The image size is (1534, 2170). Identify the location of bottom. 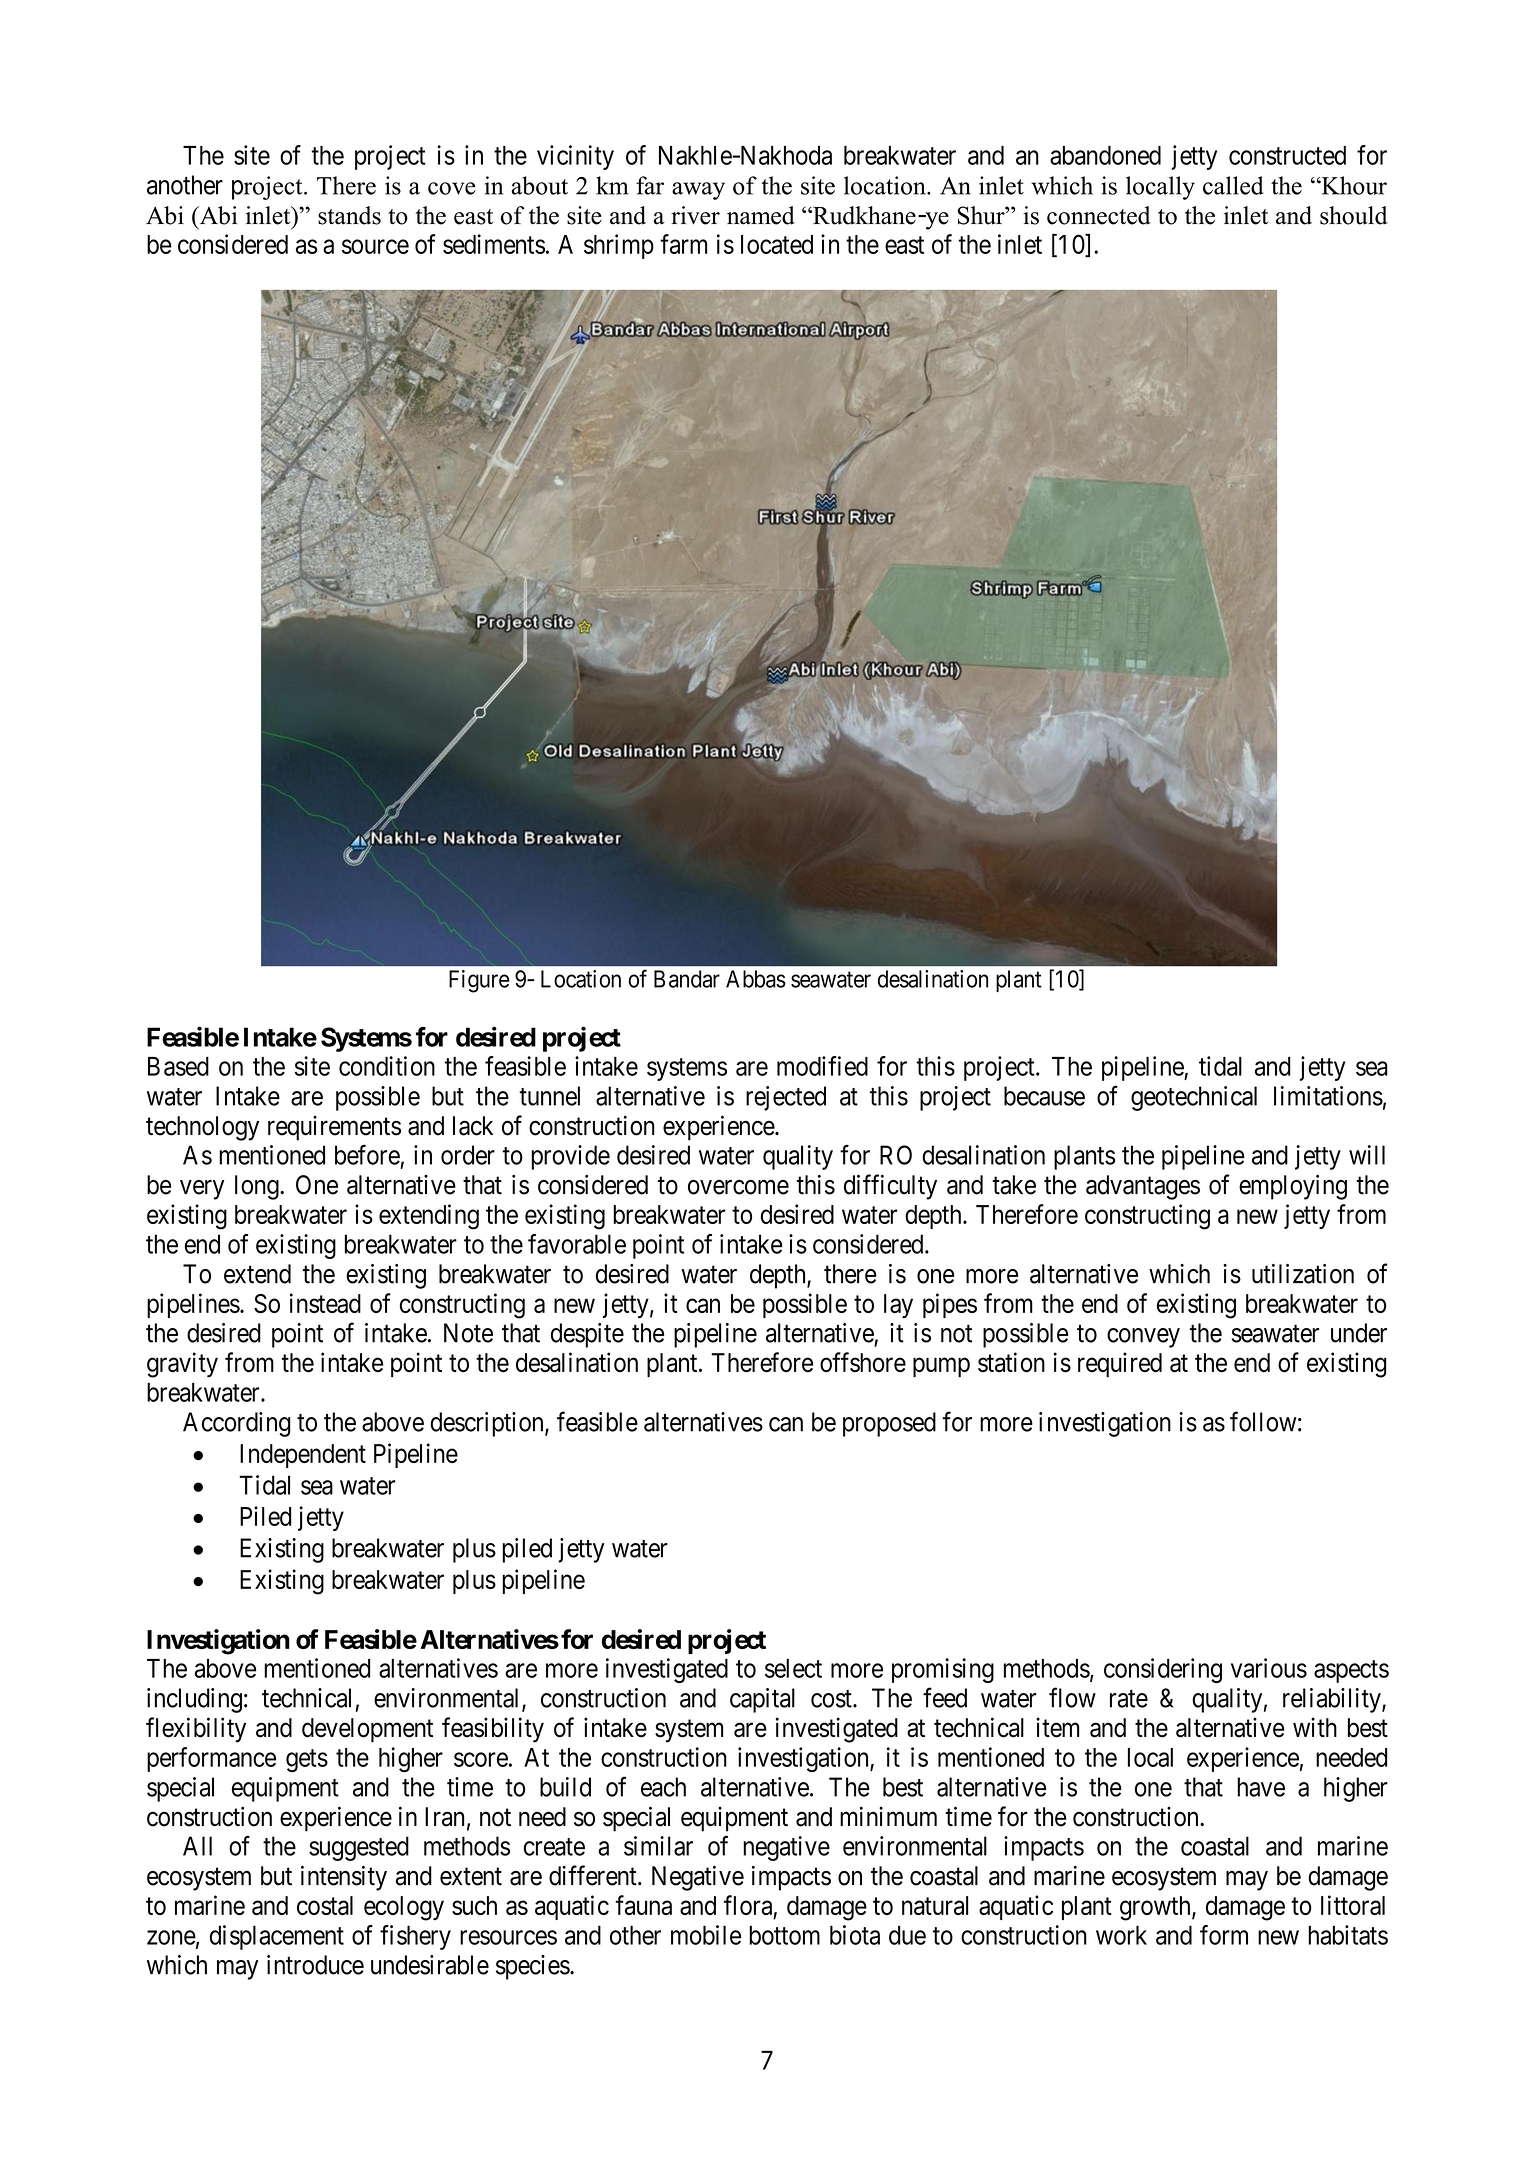
(784, 1935).
